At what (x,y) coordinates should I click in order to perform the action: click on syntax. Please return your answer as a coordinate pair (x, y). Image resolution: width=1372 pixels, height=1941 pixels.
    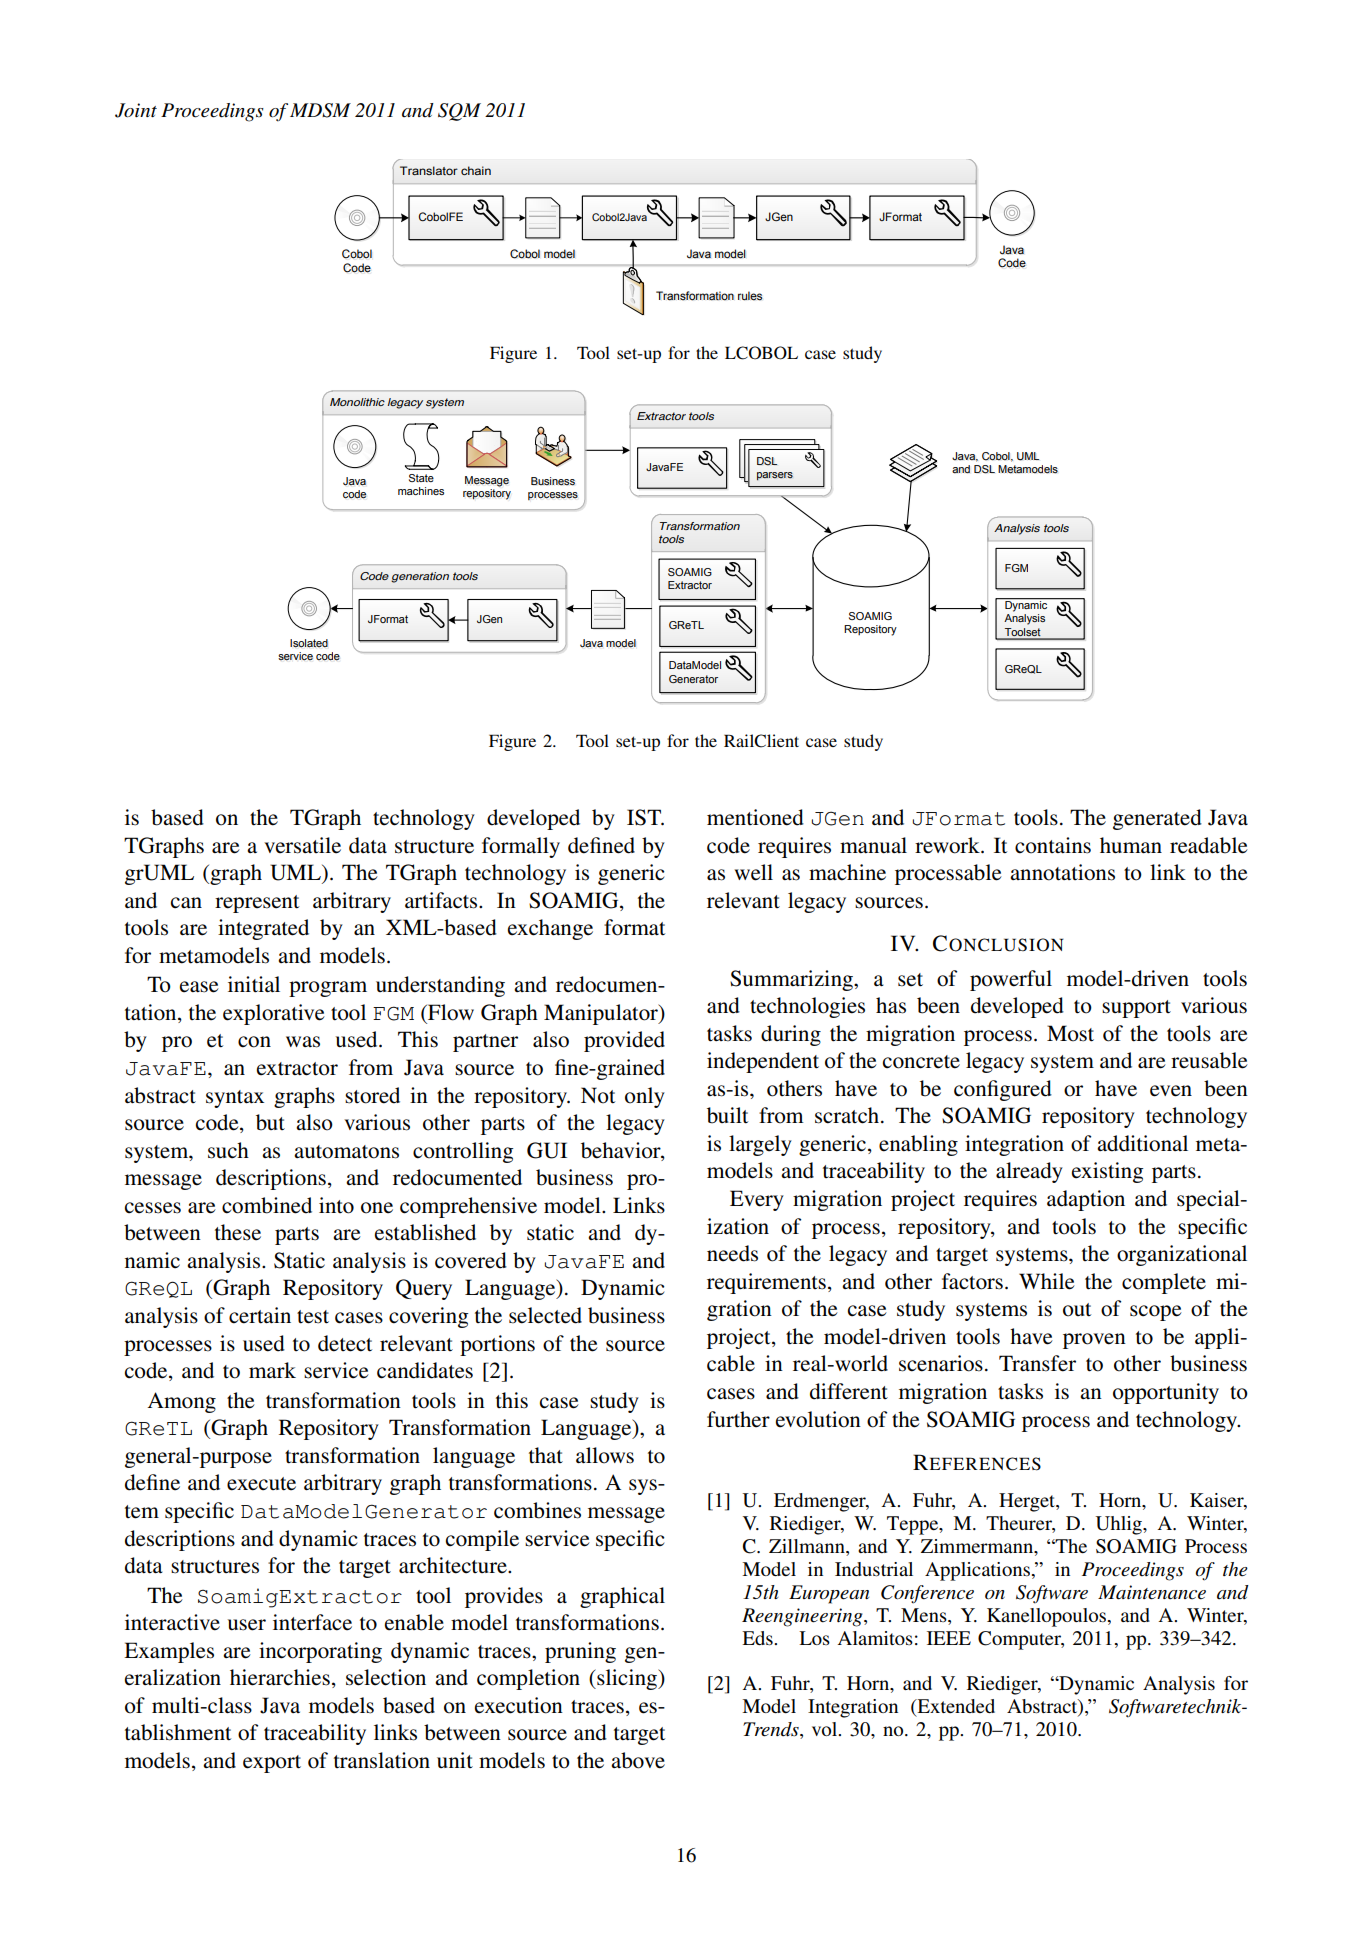
    Looking at the image, I should click on (235, 1099).
